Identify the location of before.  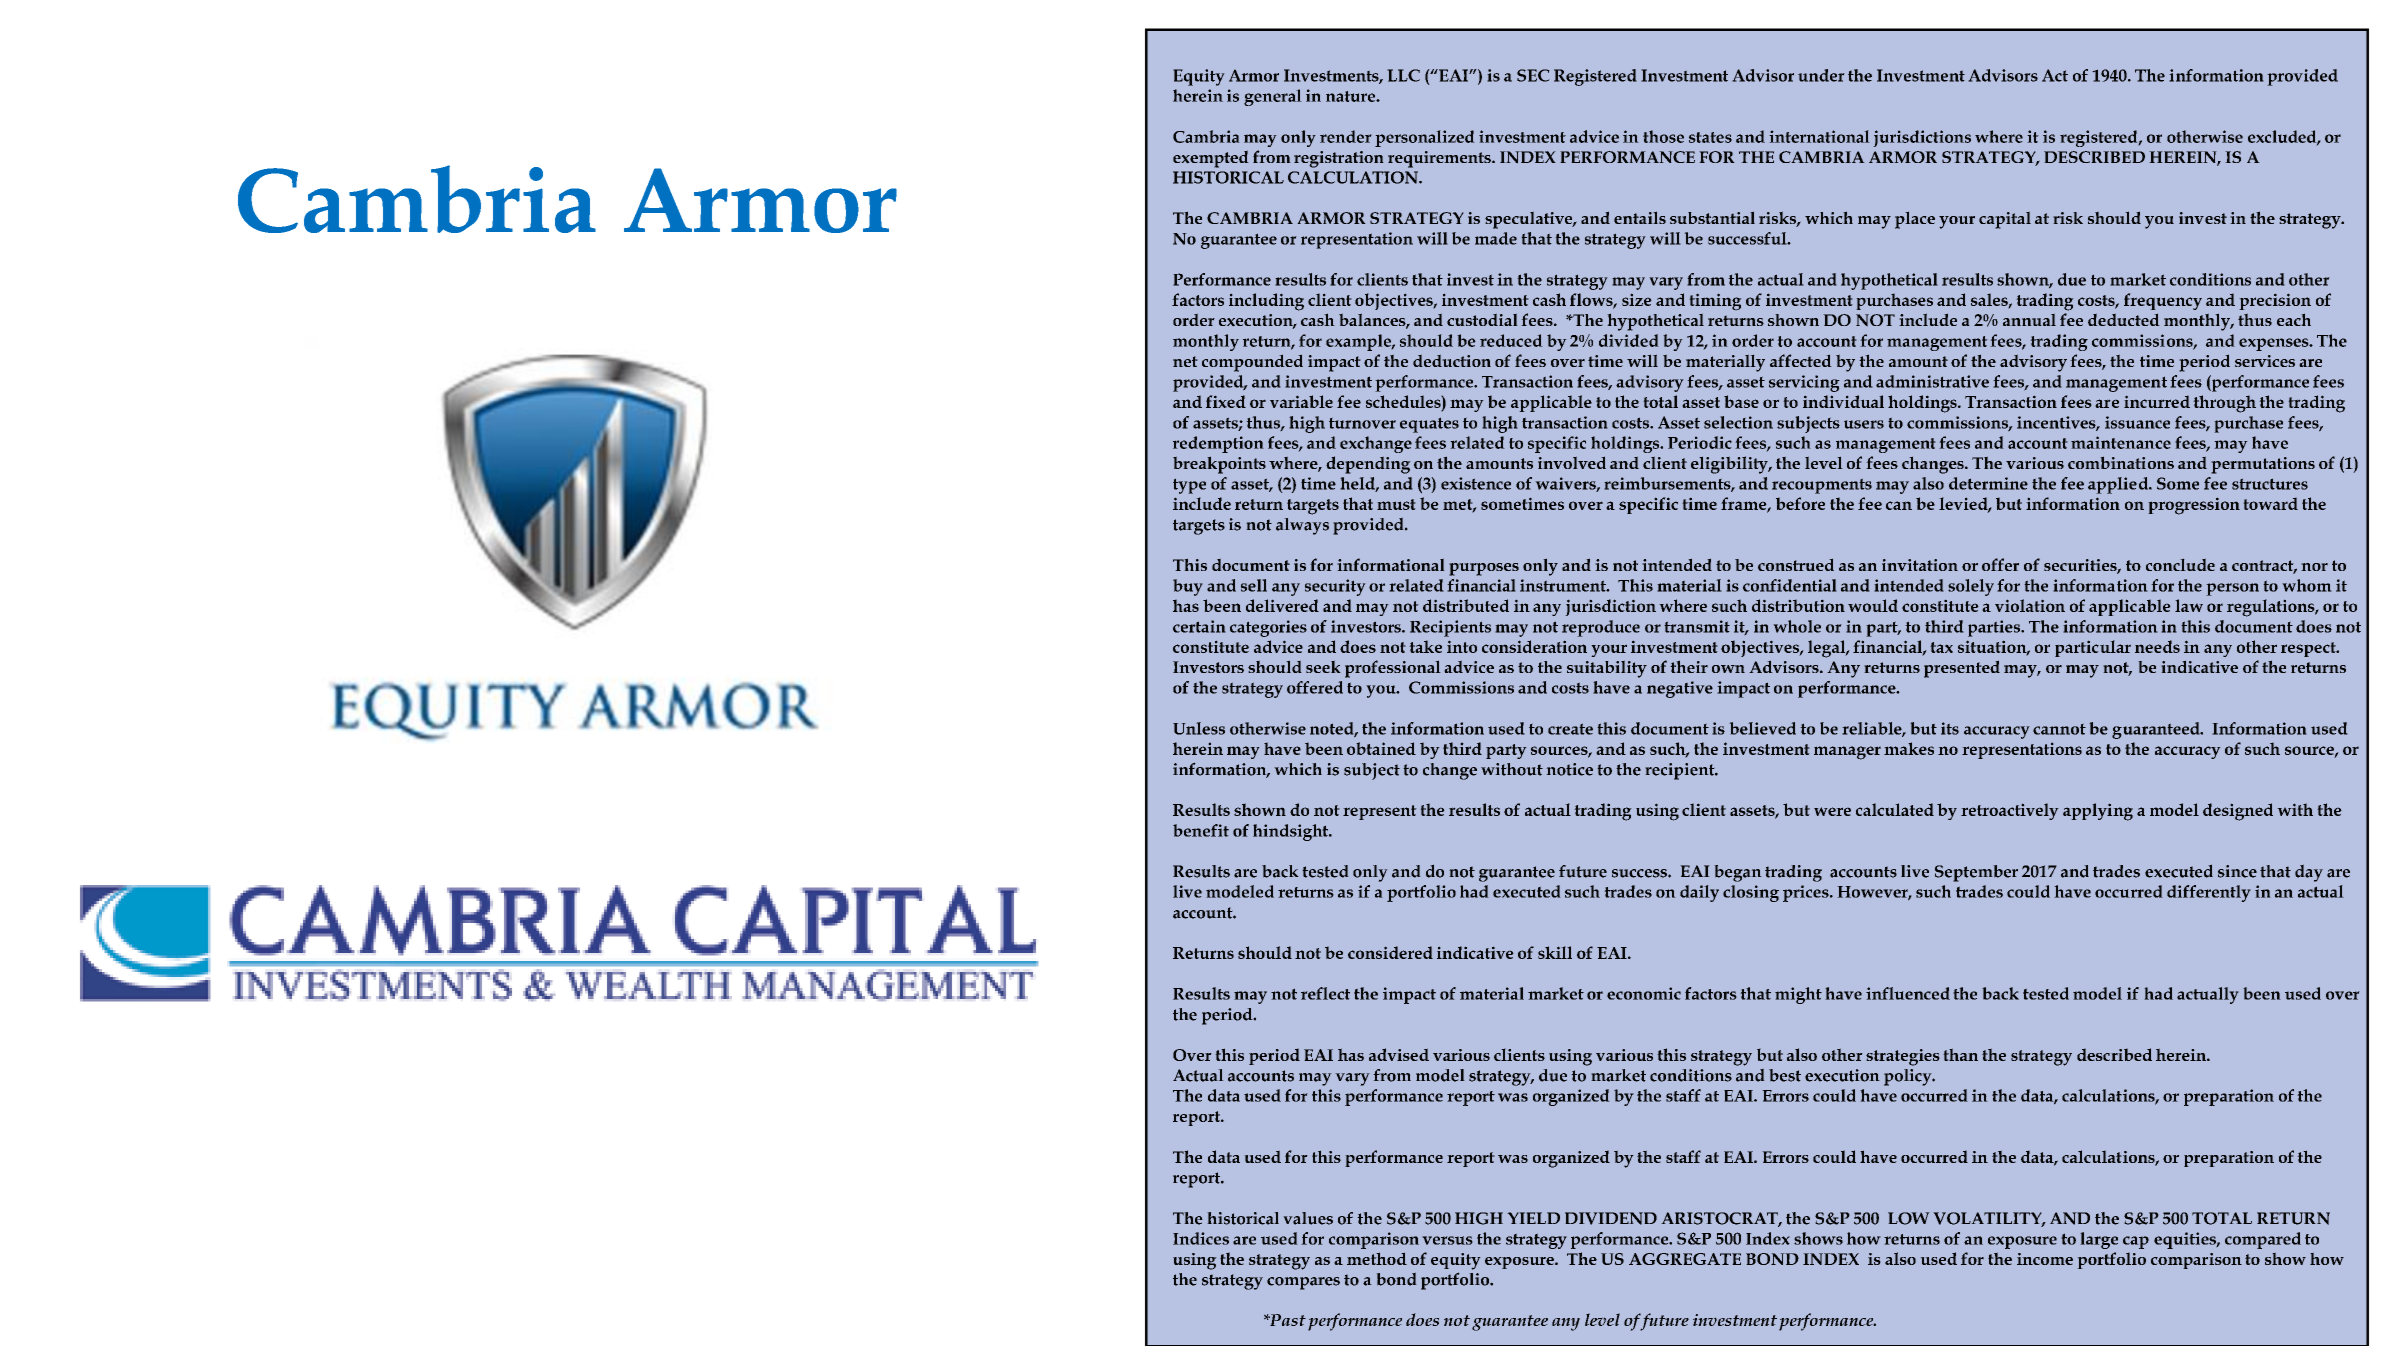
(1800, 503).
